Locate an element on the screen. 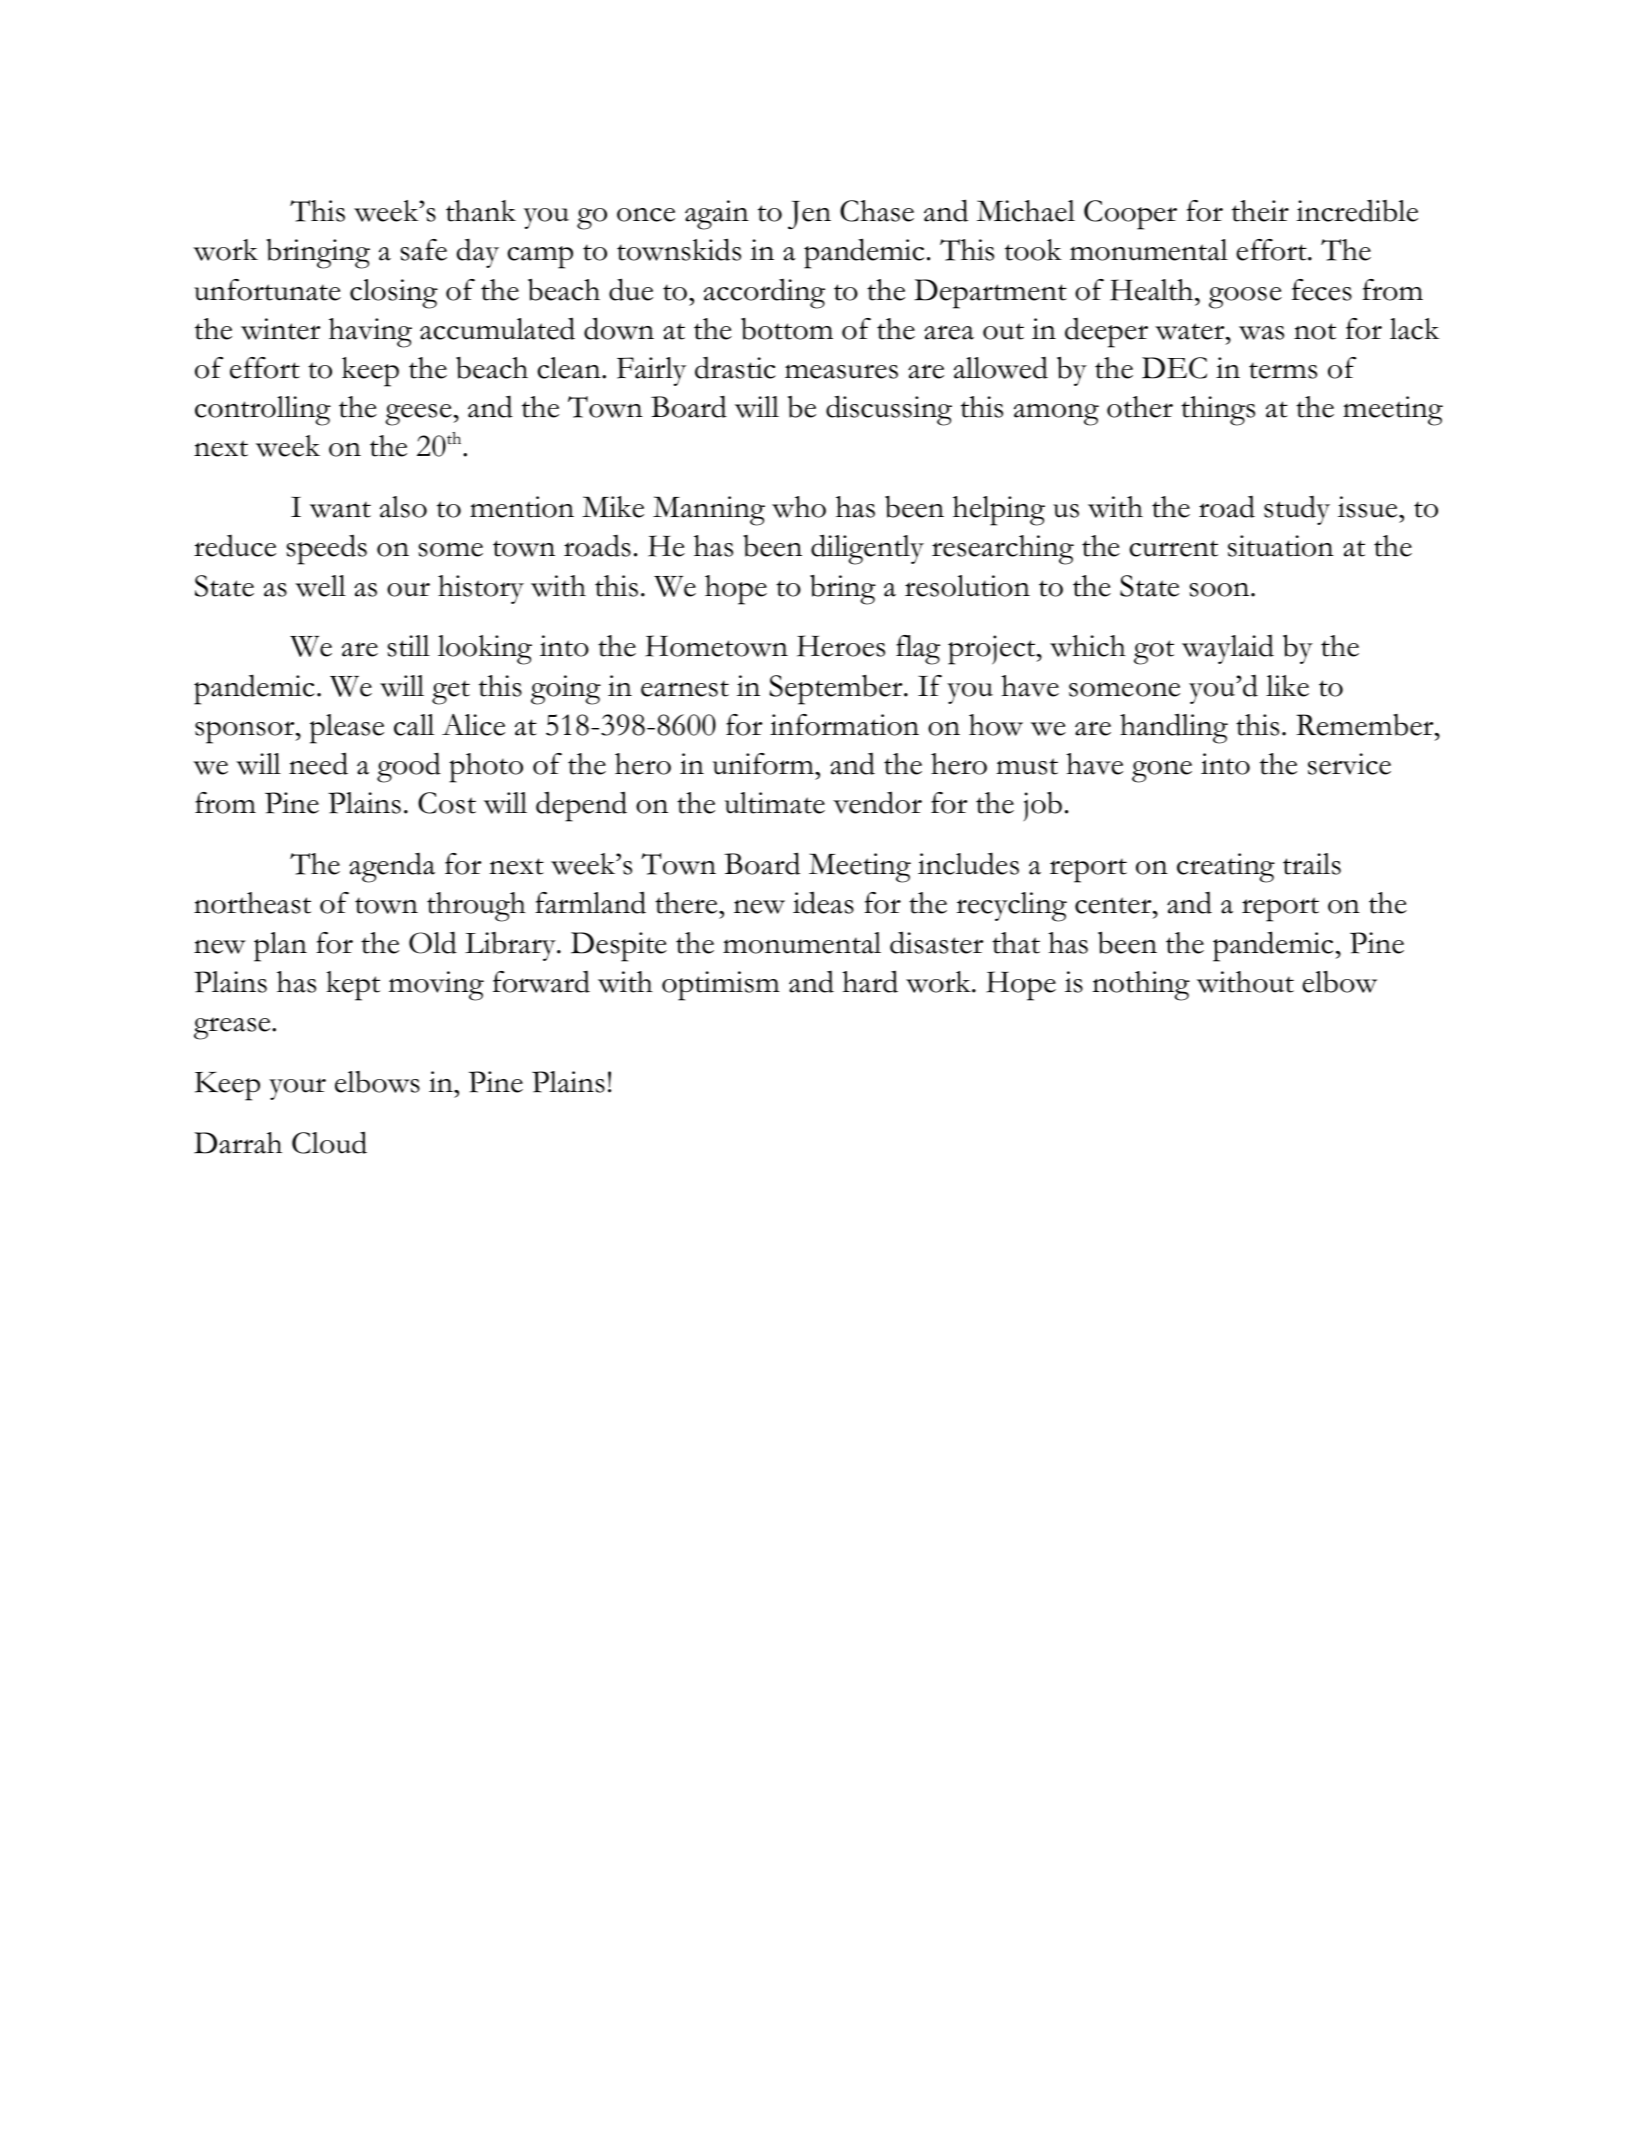 Image resolution: width=1647 pixels, height=2132 pixels. get is located at coordinates (451, 692).
